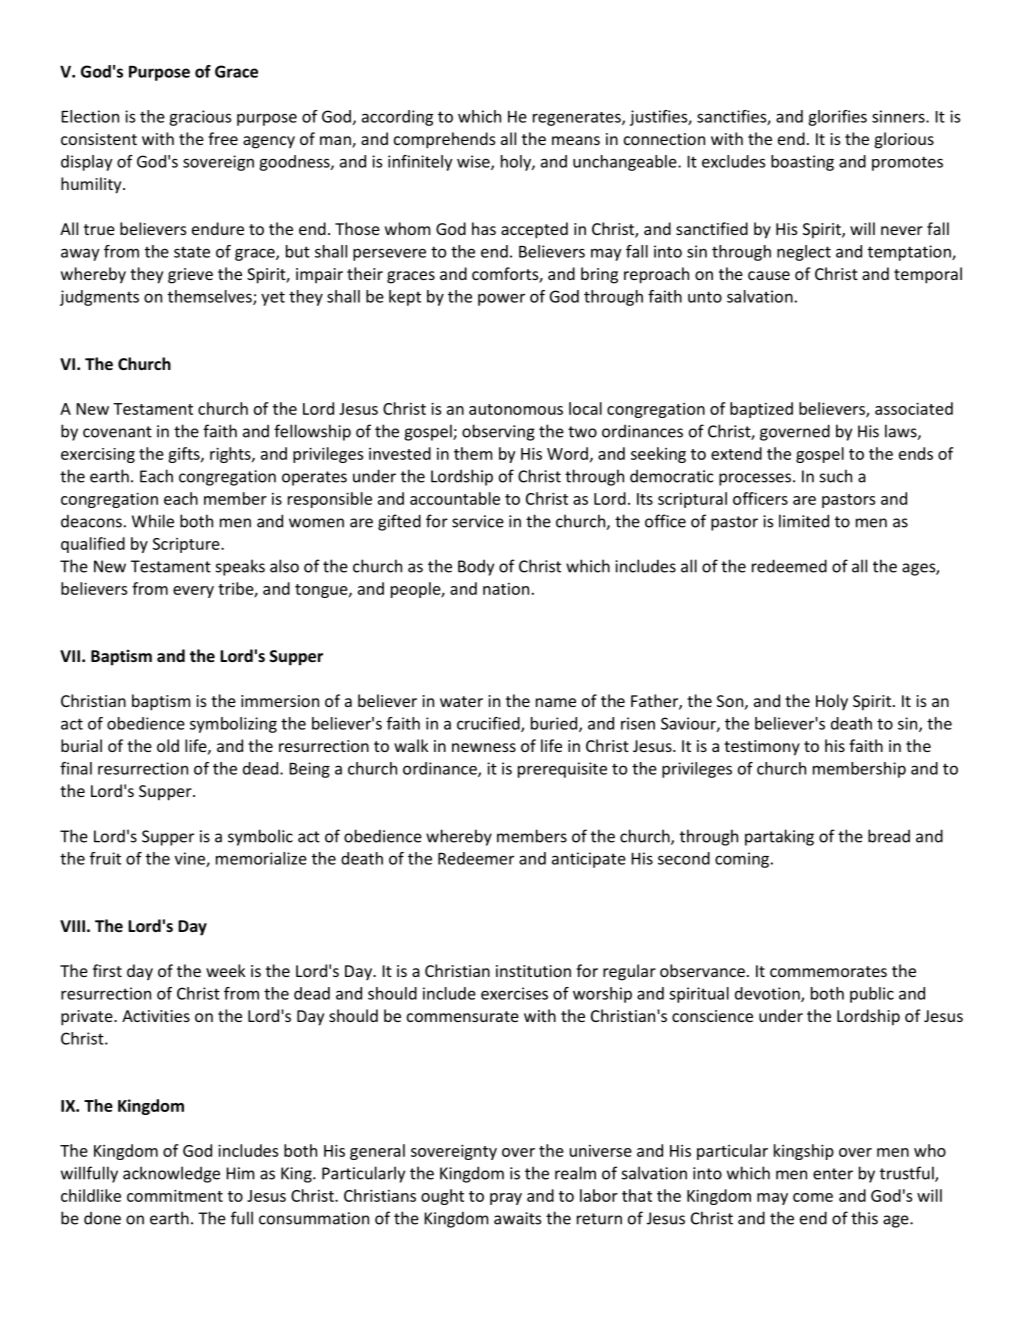 This screenshot has height=1326, width=1025. What do you see at coordinates (461, 701) in the screenshot?
I see `water` at bounding box center [461, 701].
